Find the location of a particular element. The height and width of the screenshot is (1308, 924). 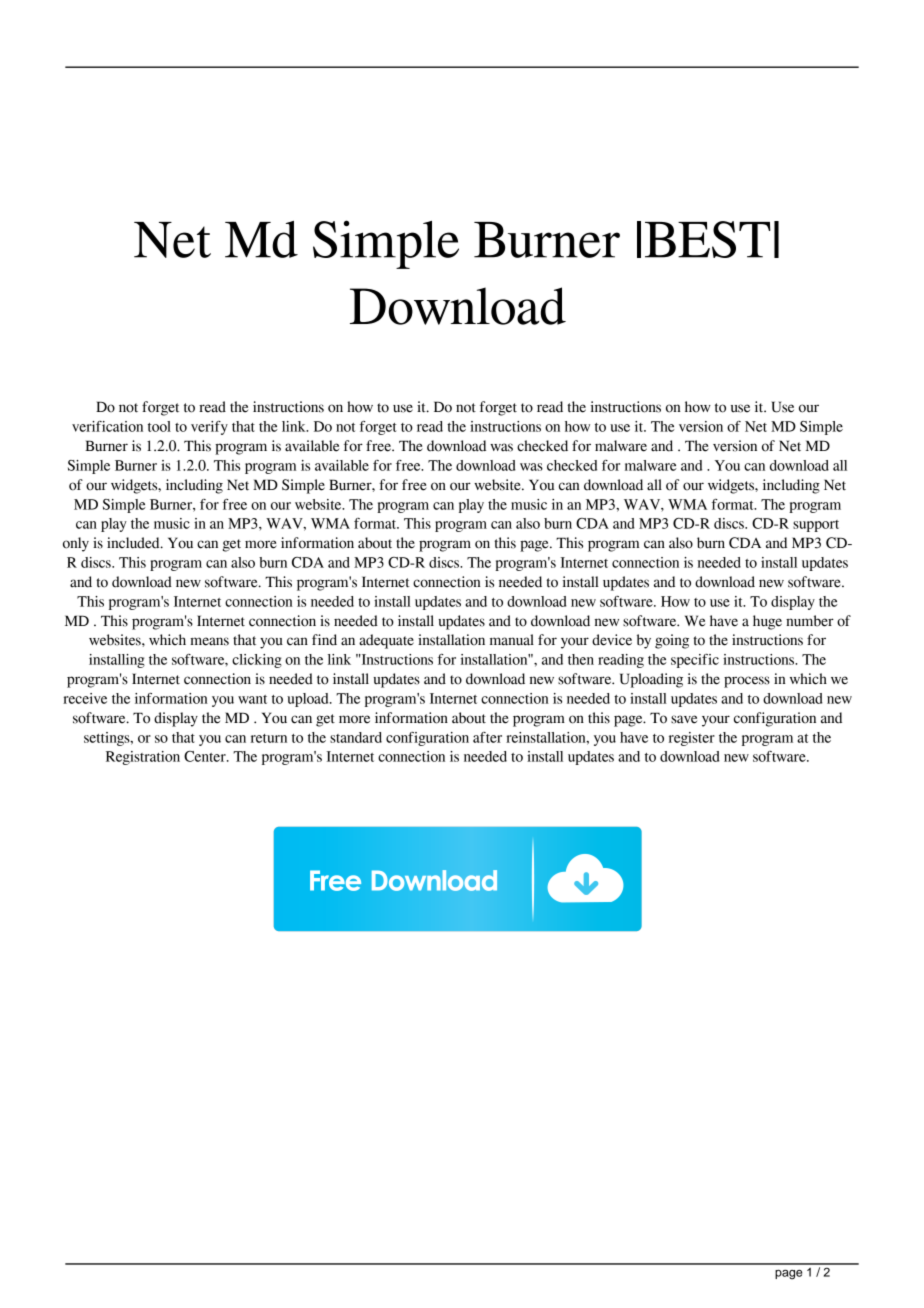

tool is located at coordinates (159, 426).
